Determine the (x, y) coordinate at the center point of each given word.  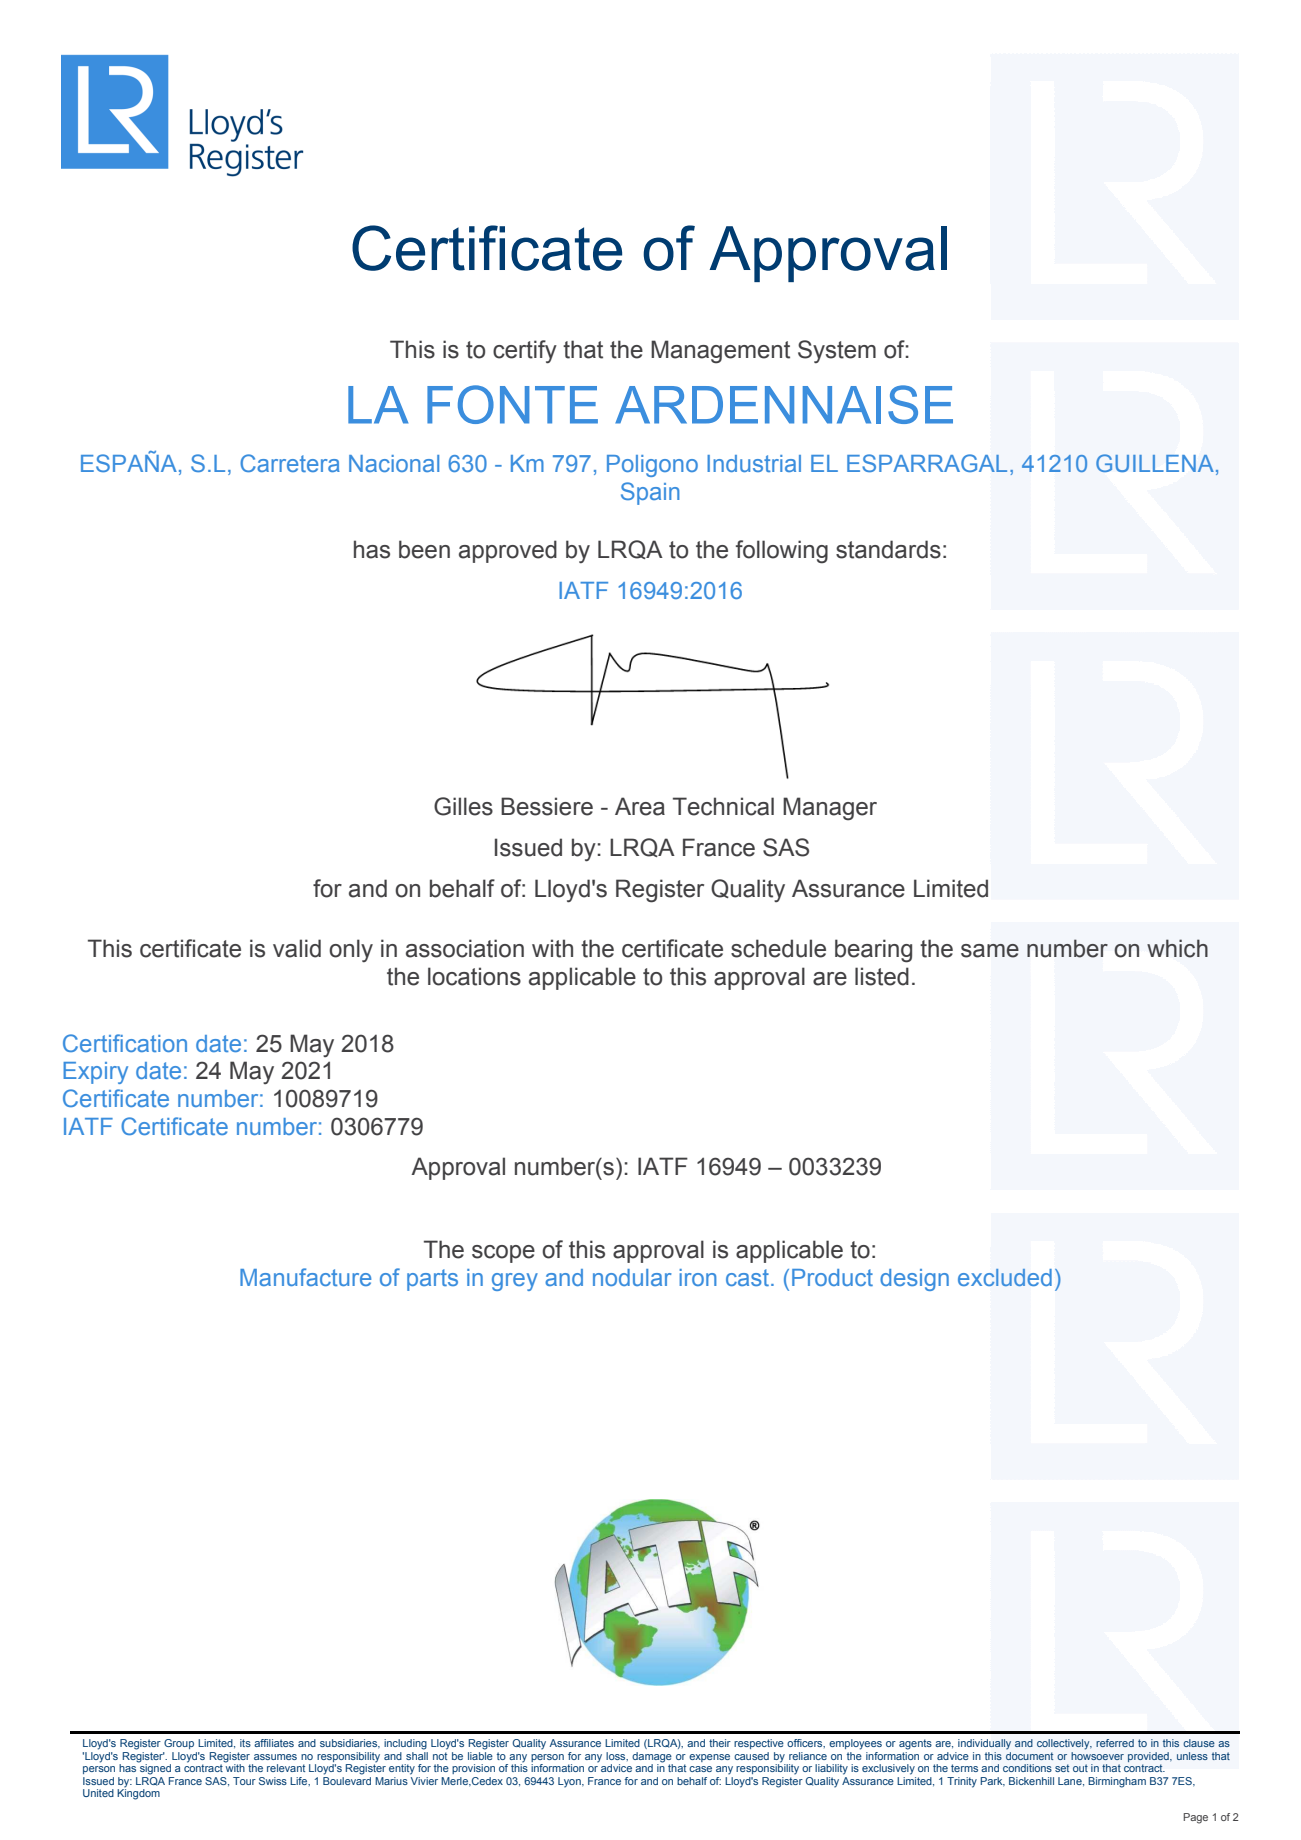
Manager (830, 809)
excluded (1005, 1277)
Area (640, 806)
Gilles (463, 806)
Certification (125, 1043)
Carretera (290, 463)
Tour (244, 1781)
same (990, 951)
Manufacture (305, 1277)
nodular (632, 1277)
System (837, 351)
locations (474, 976)
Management (720, 352)
